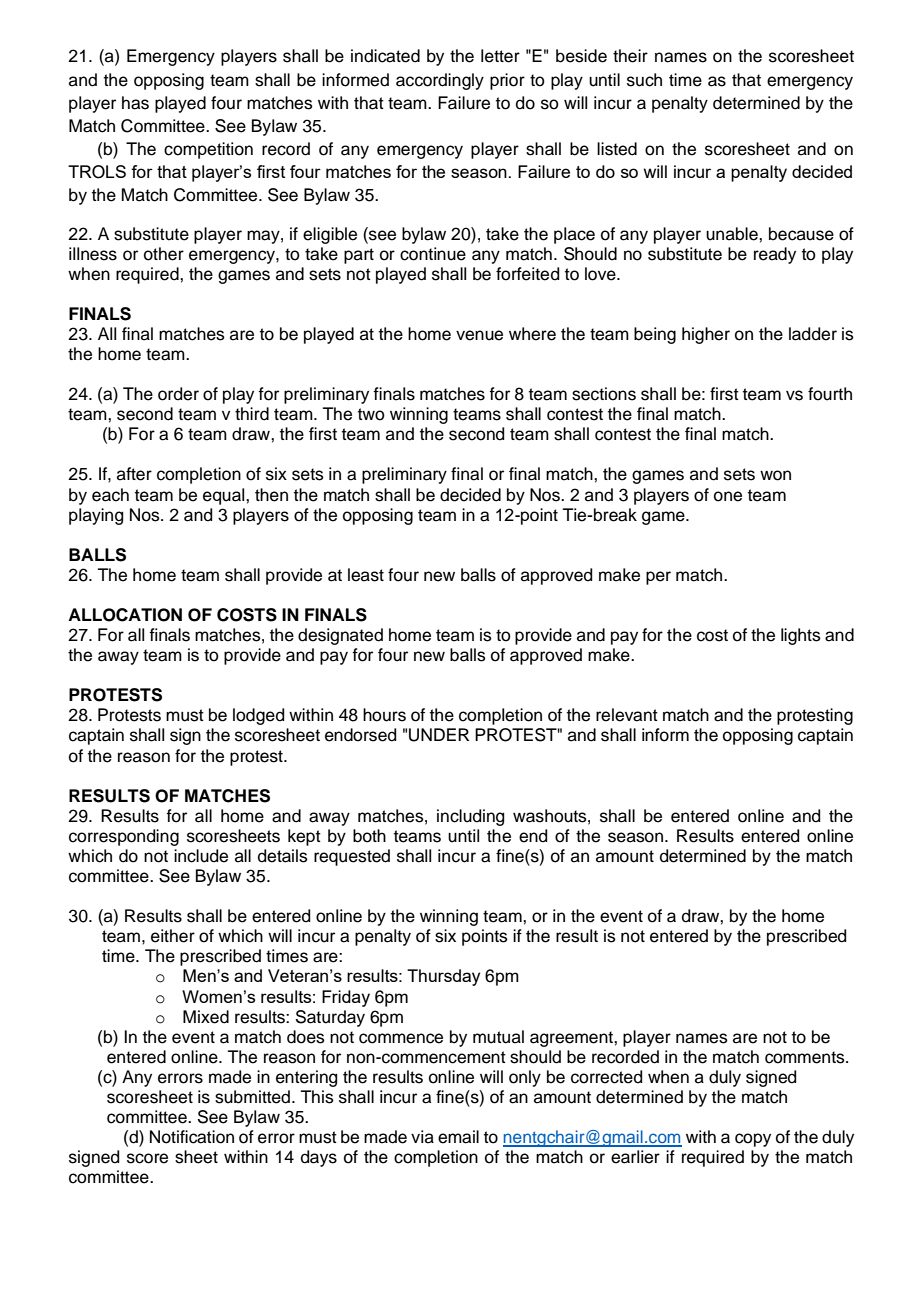  I want to click on include, so click(201, 856).
